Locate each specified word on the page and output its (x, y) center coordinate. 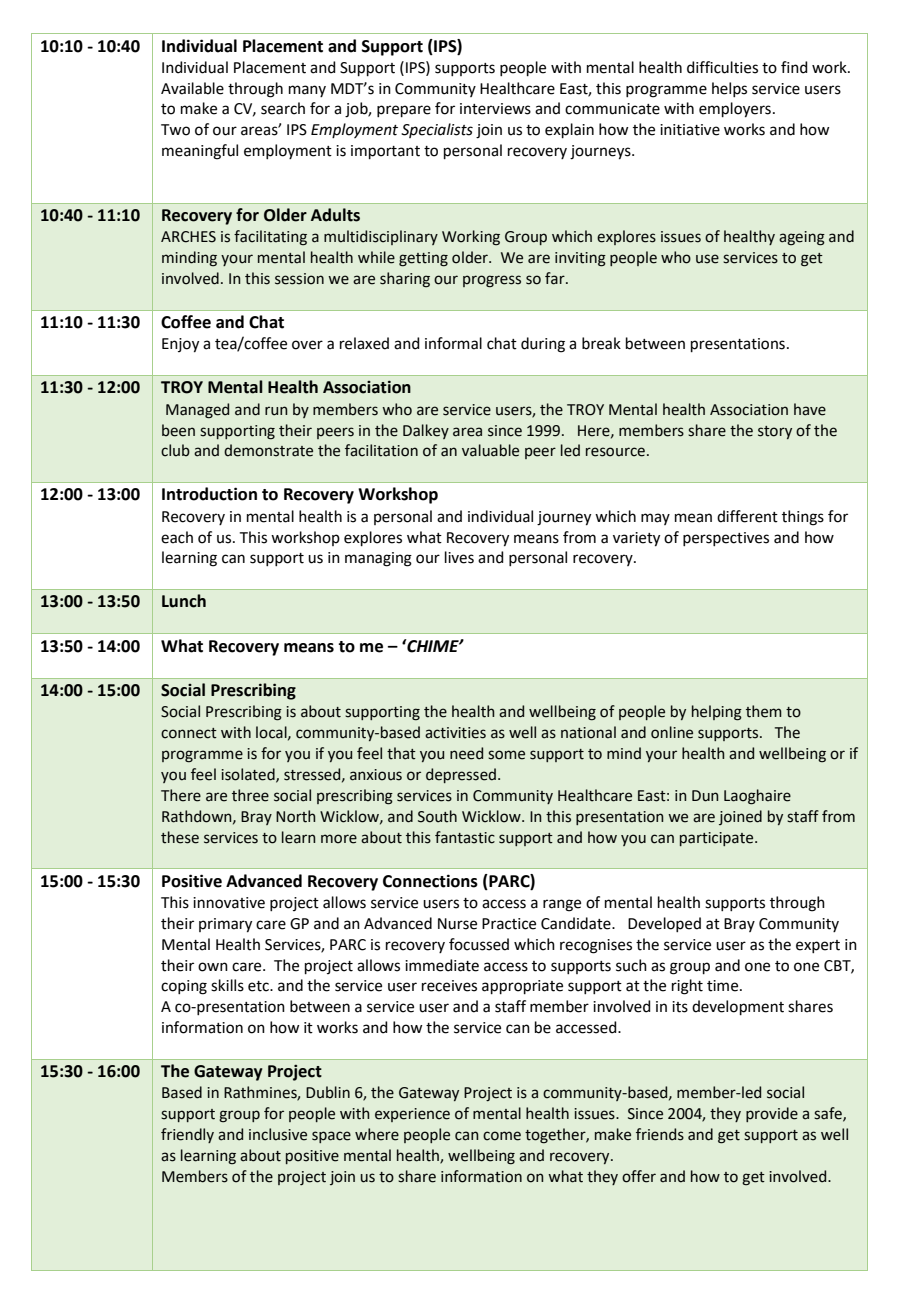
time (724, 986)
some (506, 755)
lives (459, 557)
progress (492, 281)
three (250, 795)
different (747, 516)
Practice (509, 924)
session (299, 279)
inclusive (278, 1134)
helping (717, 713)
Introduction (209, 494)
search (283, 108)
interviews (495, 109)
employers (735, 110)
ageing (802, 238)
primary (225, 925)
